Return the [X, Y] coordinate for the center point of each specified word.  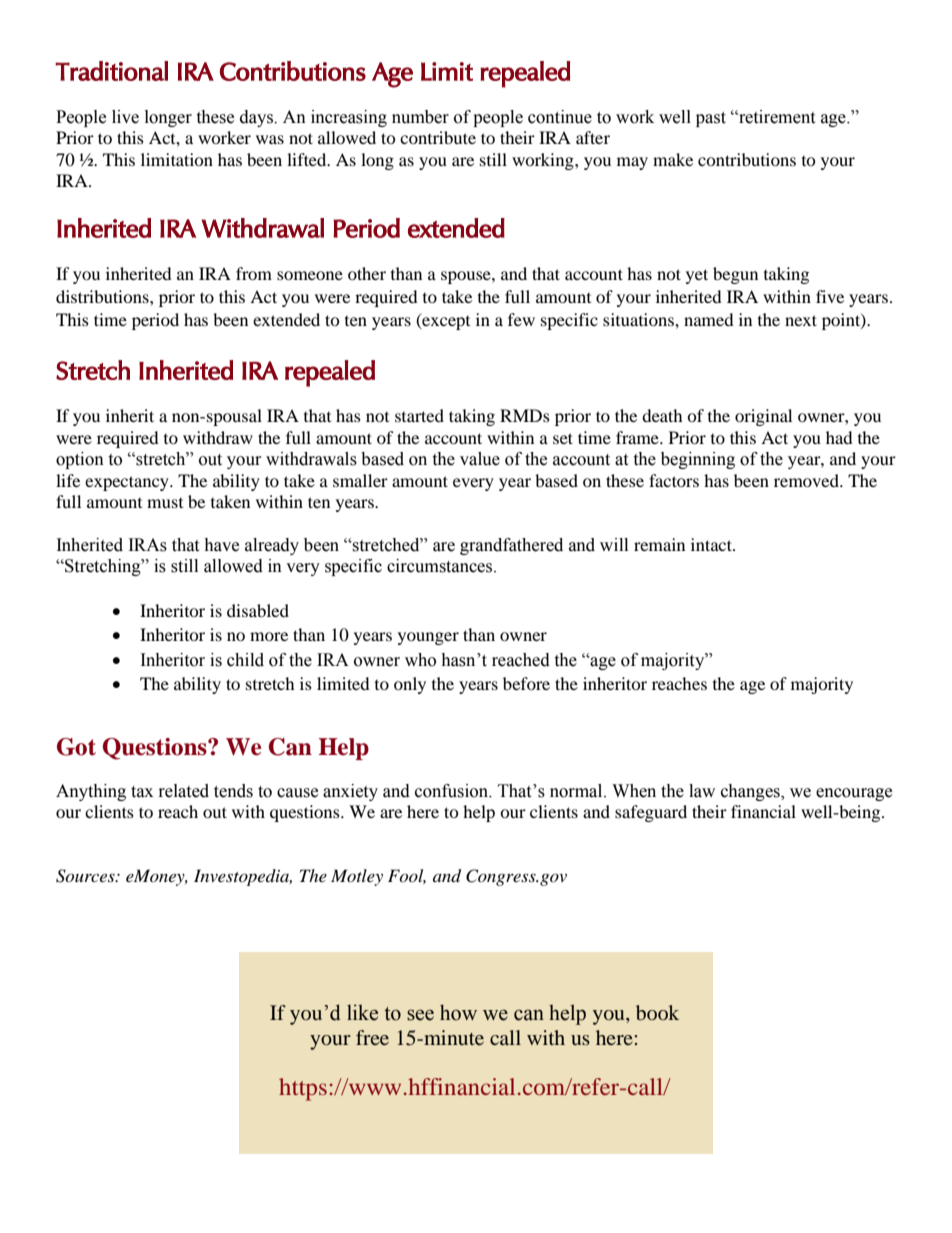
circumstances [441, 566]
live [125, 117]
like [362, 1012]
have [221, 545]
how [458, 1012]
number [420, 117]
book [657, 1012]
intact [712, 544]
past [711, 119]
